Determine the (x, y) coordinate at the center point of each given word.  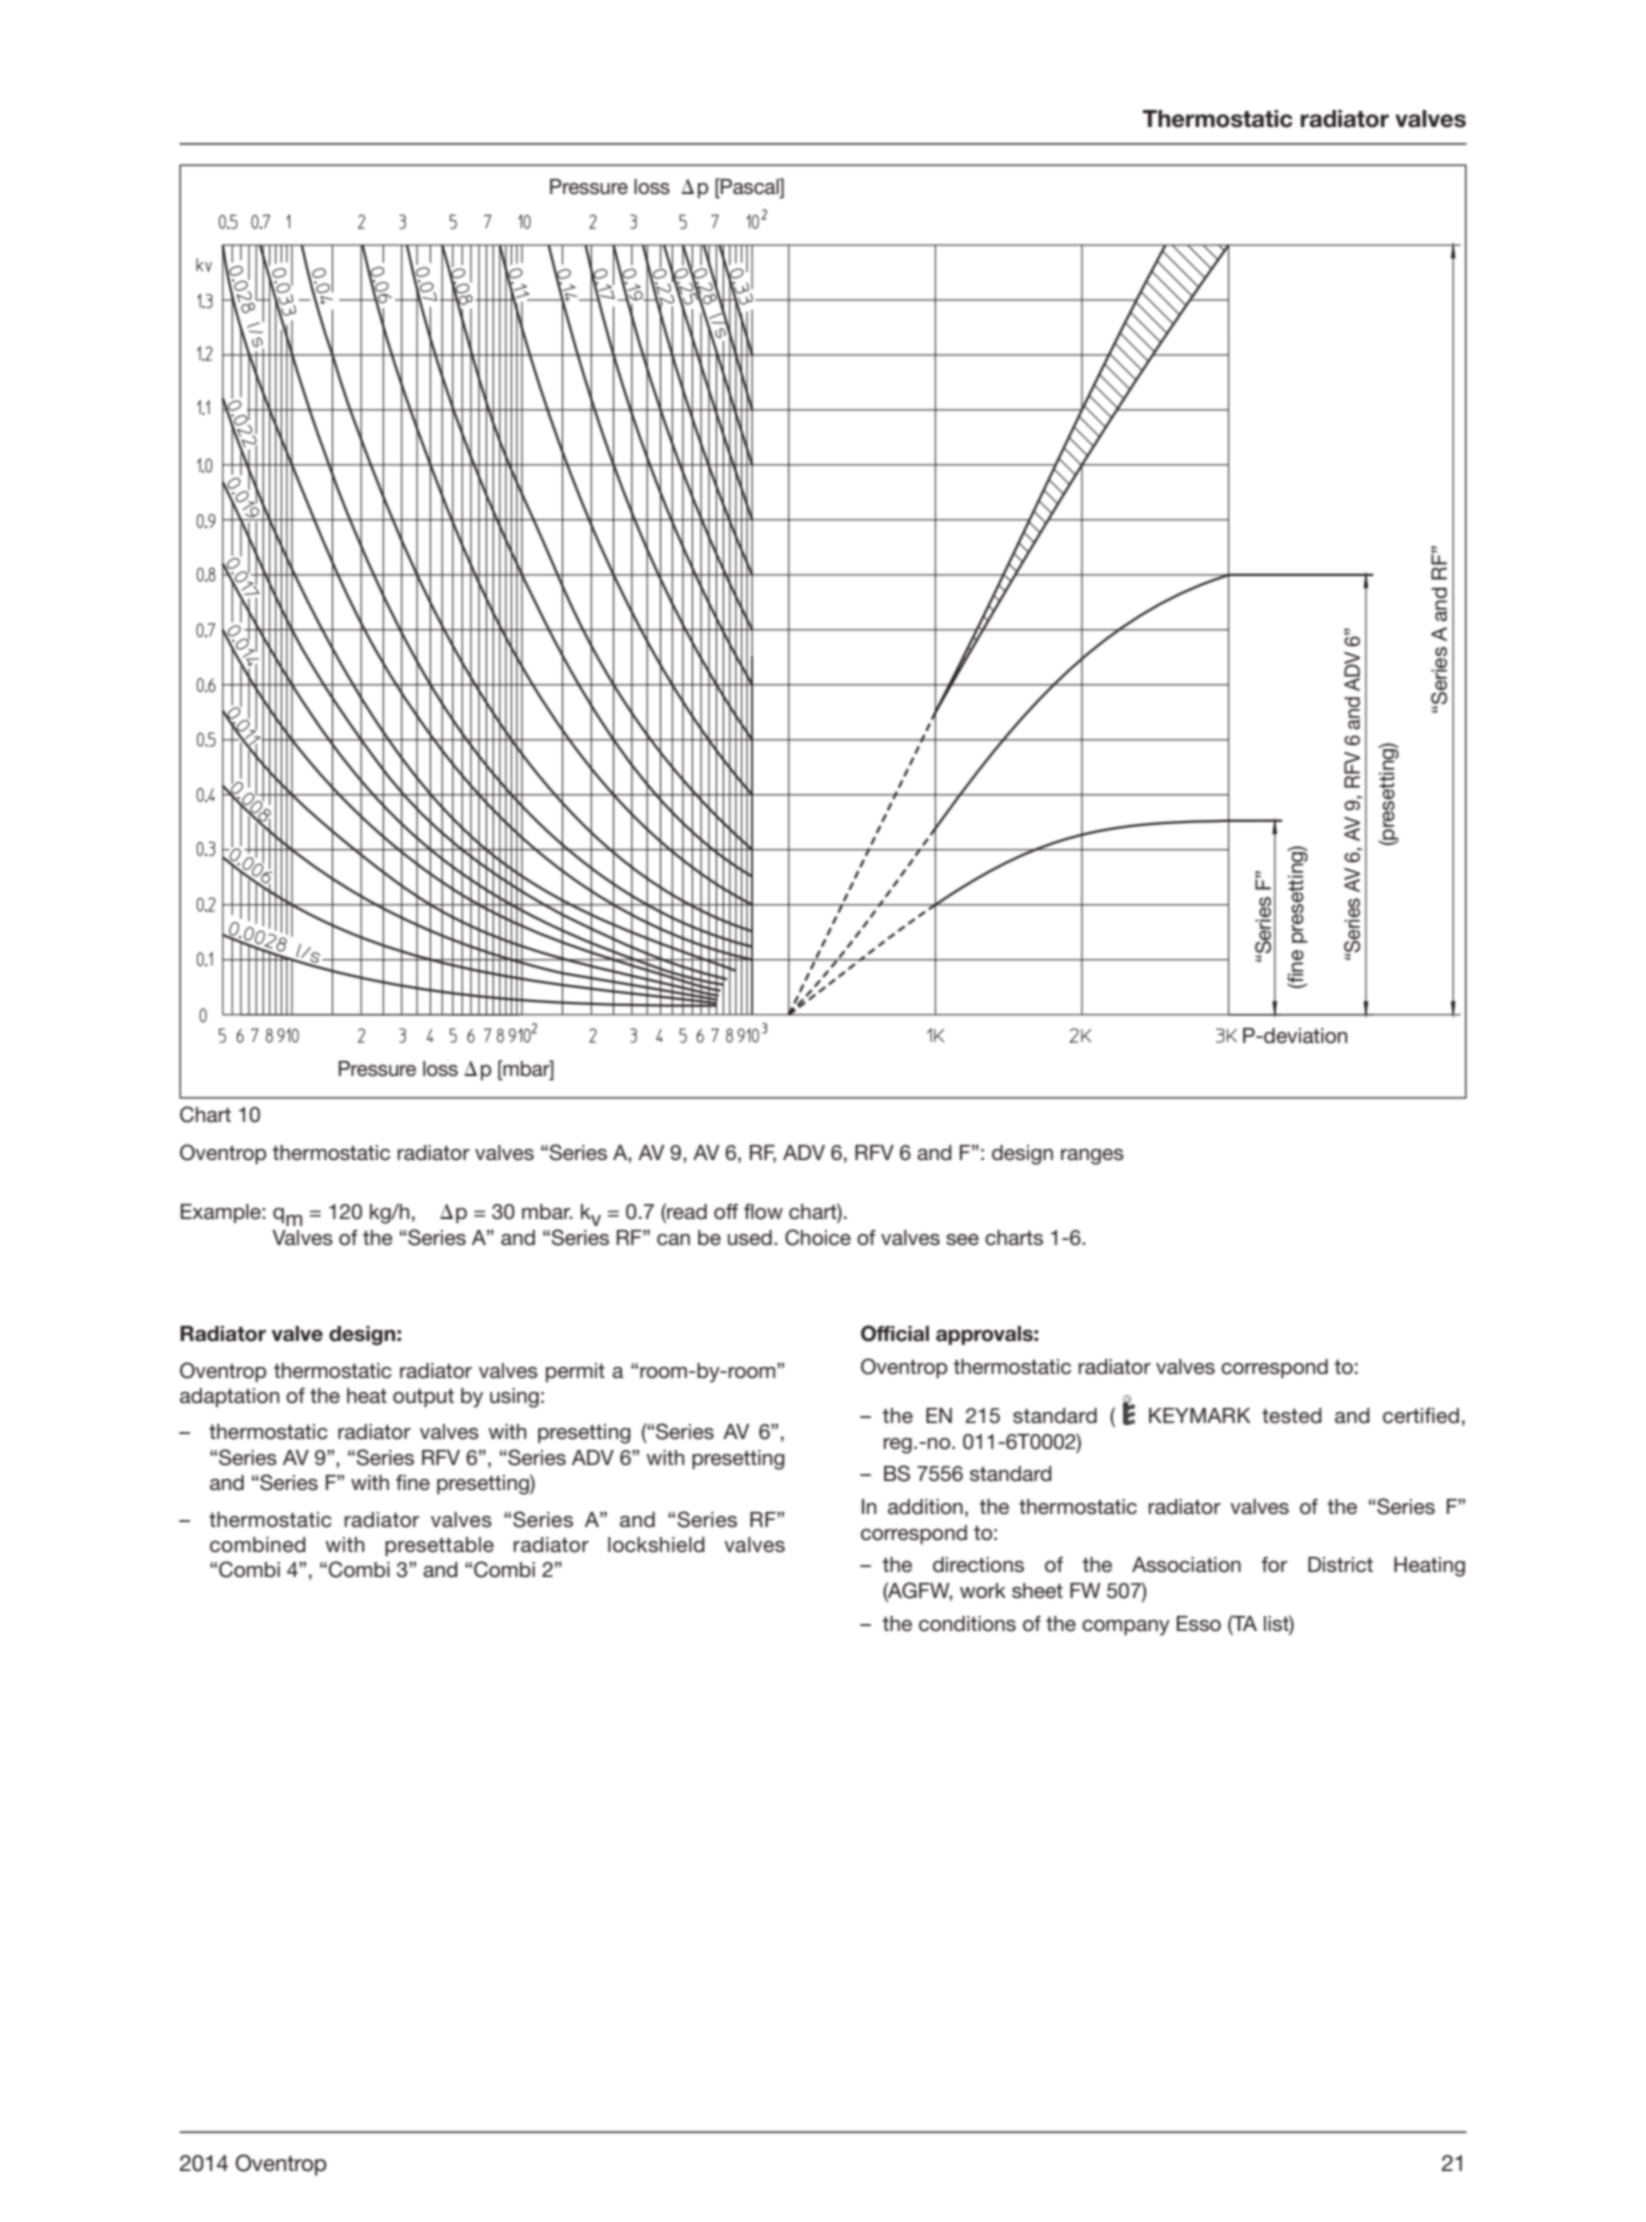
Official (895, 1333)
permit (575, 1372)
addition (925, 1507)
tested (1292, 1416)
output (423, 1398)
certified (1421, 1415)
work (983, 1591)
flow (763, 1212)
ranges (1092, 1157)
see (962, 1240)
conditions (967, 1624)
